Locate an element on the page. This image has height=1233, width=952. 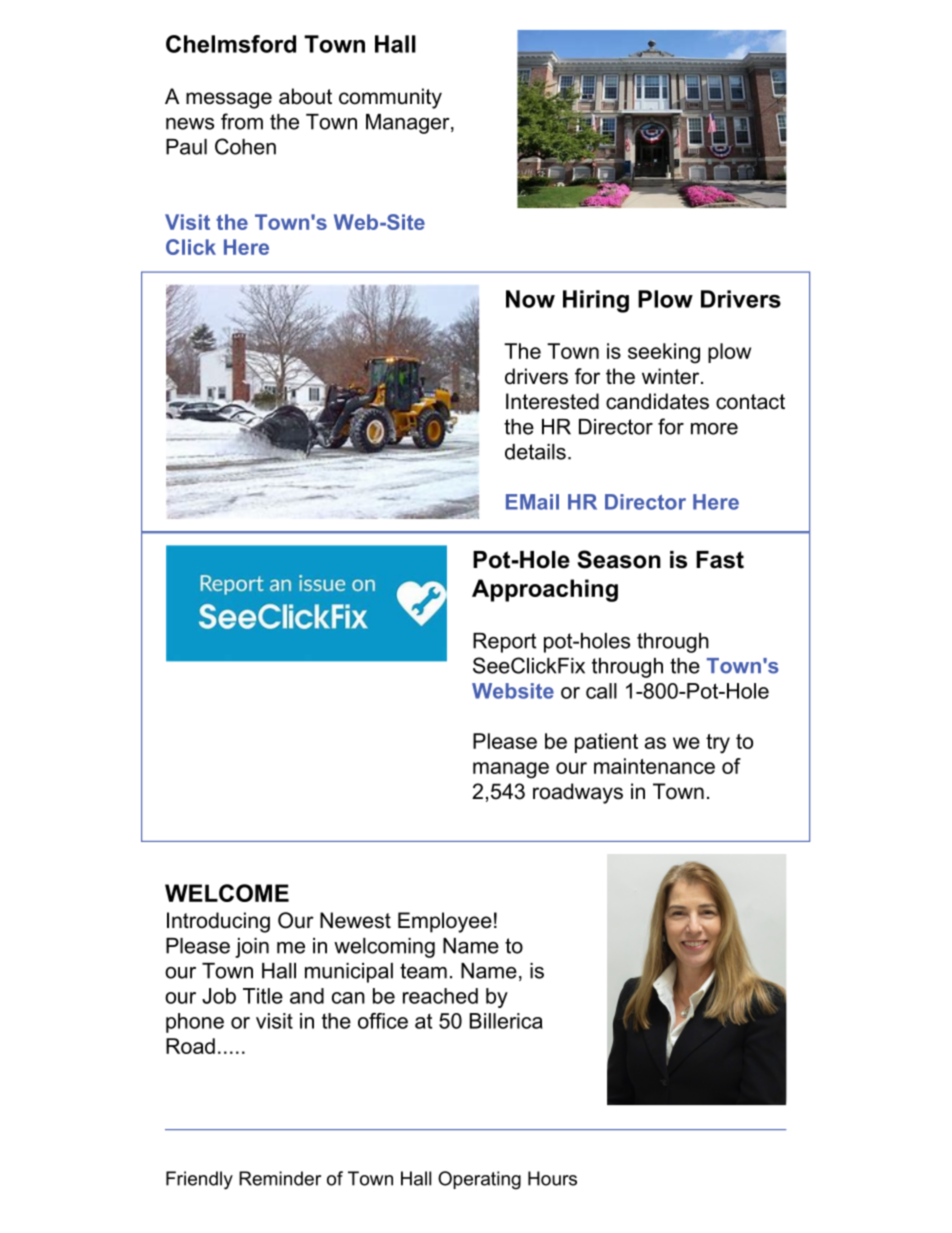
message is located at coordinates (229, 100).
